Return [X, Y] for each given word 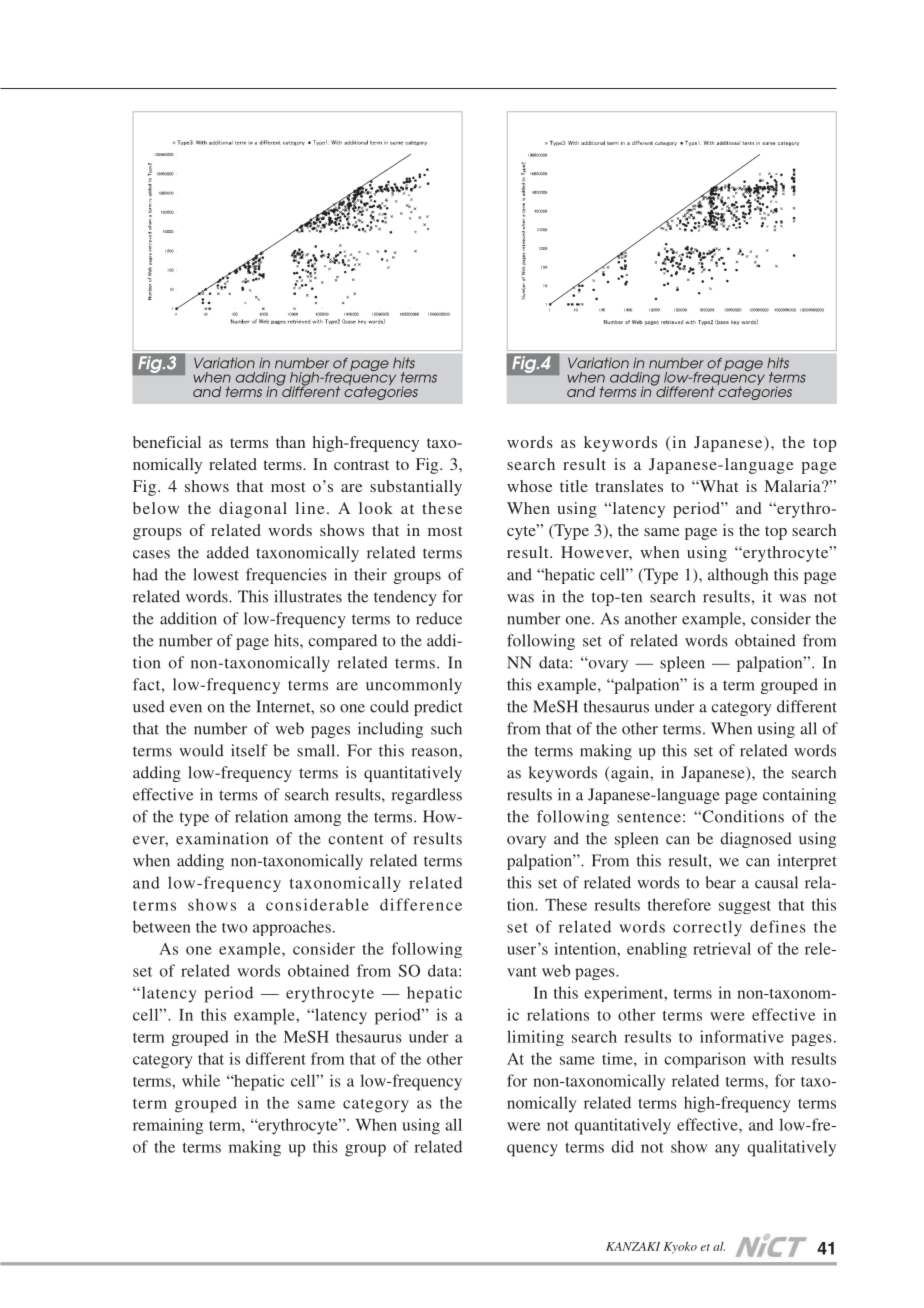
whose [530, 486]
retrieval [722, 948]
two [235, 928]
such [446, 728]
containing [799, 796]
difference [421, 904]
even [186, 708]
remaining [168, 1126]
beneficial [167, 442]
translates [629, 486]
